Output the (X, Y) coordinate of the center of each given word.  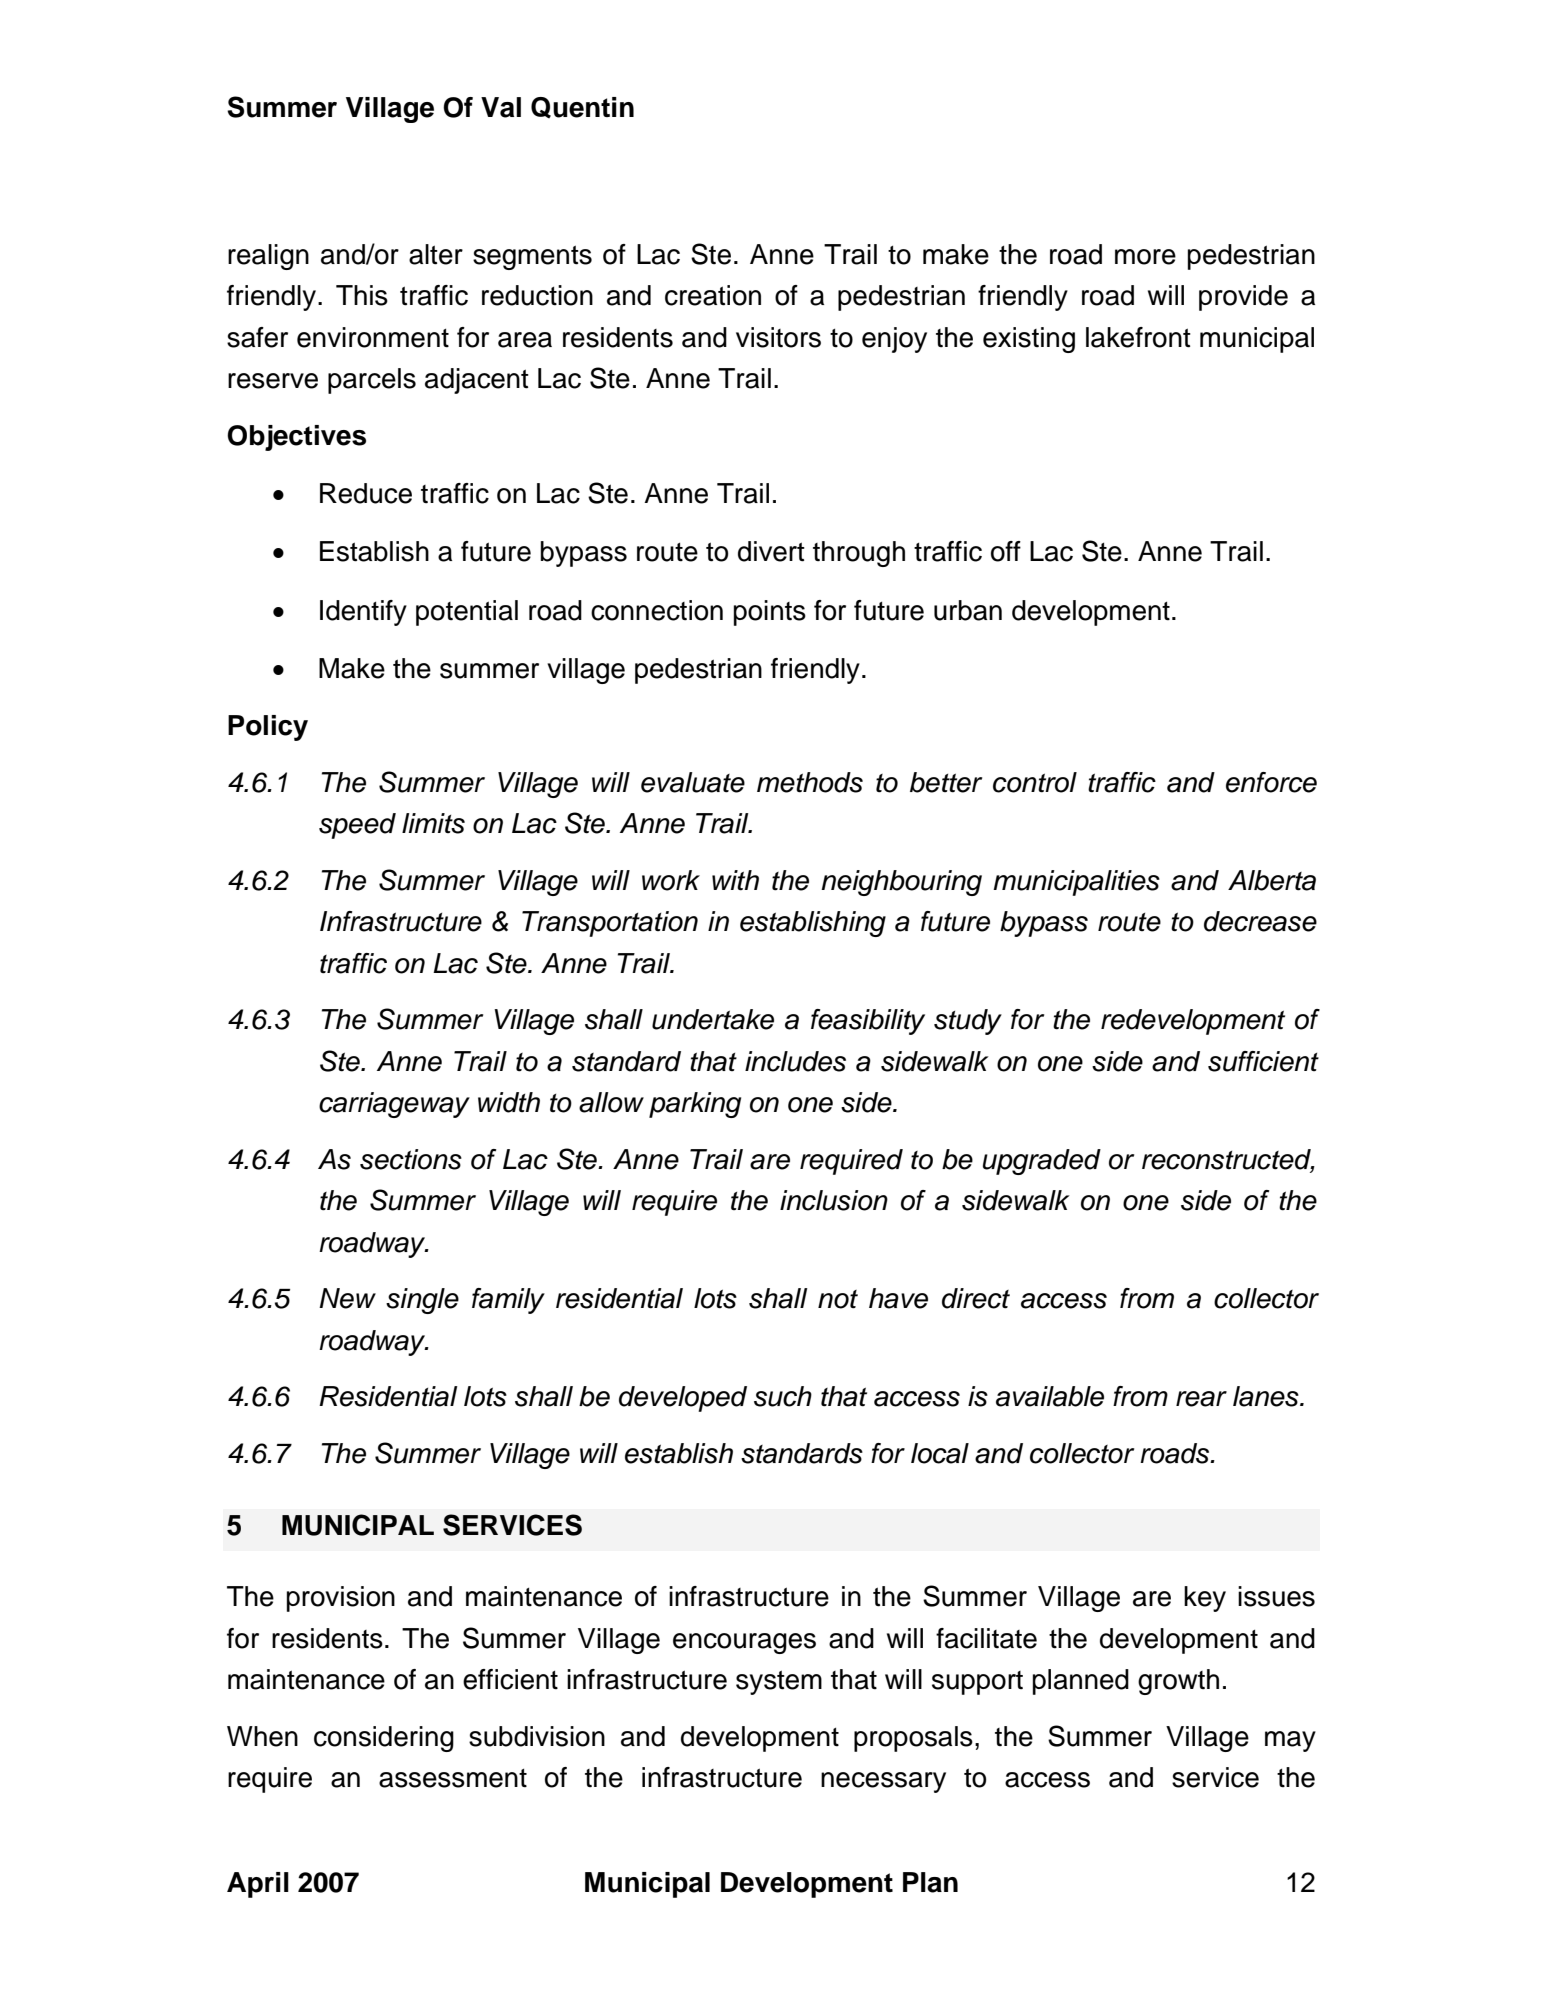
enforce (1271, 782)
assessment (453, 1778)
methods (810, 782)
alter (436, 254)
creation (713, 295)
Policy (268, 728)
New (347, 1298)
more (1145, 257)
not (838, 1299)
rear (1201, 1399)
